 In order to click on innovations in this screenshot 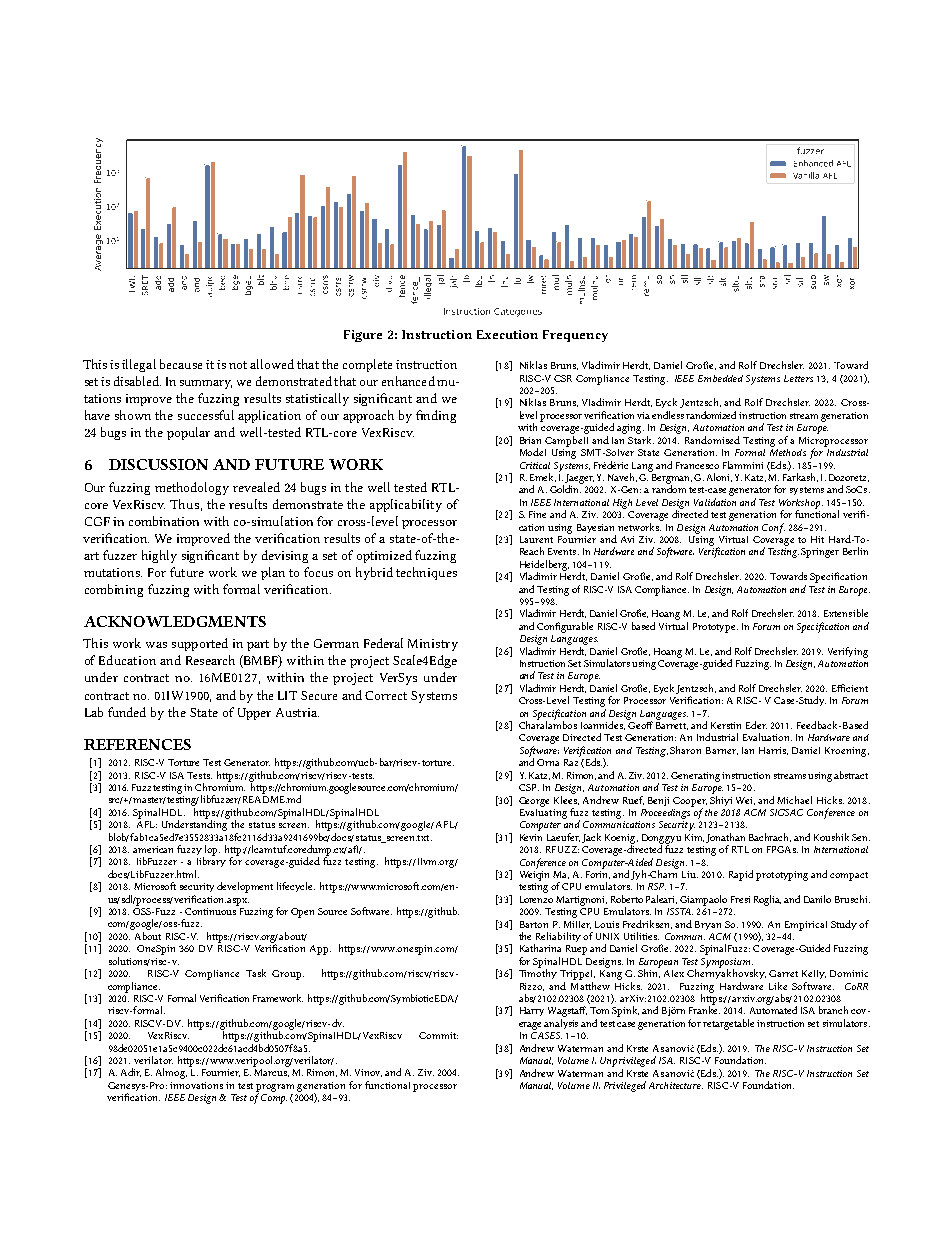, I will do `click(196, 1085)`.
